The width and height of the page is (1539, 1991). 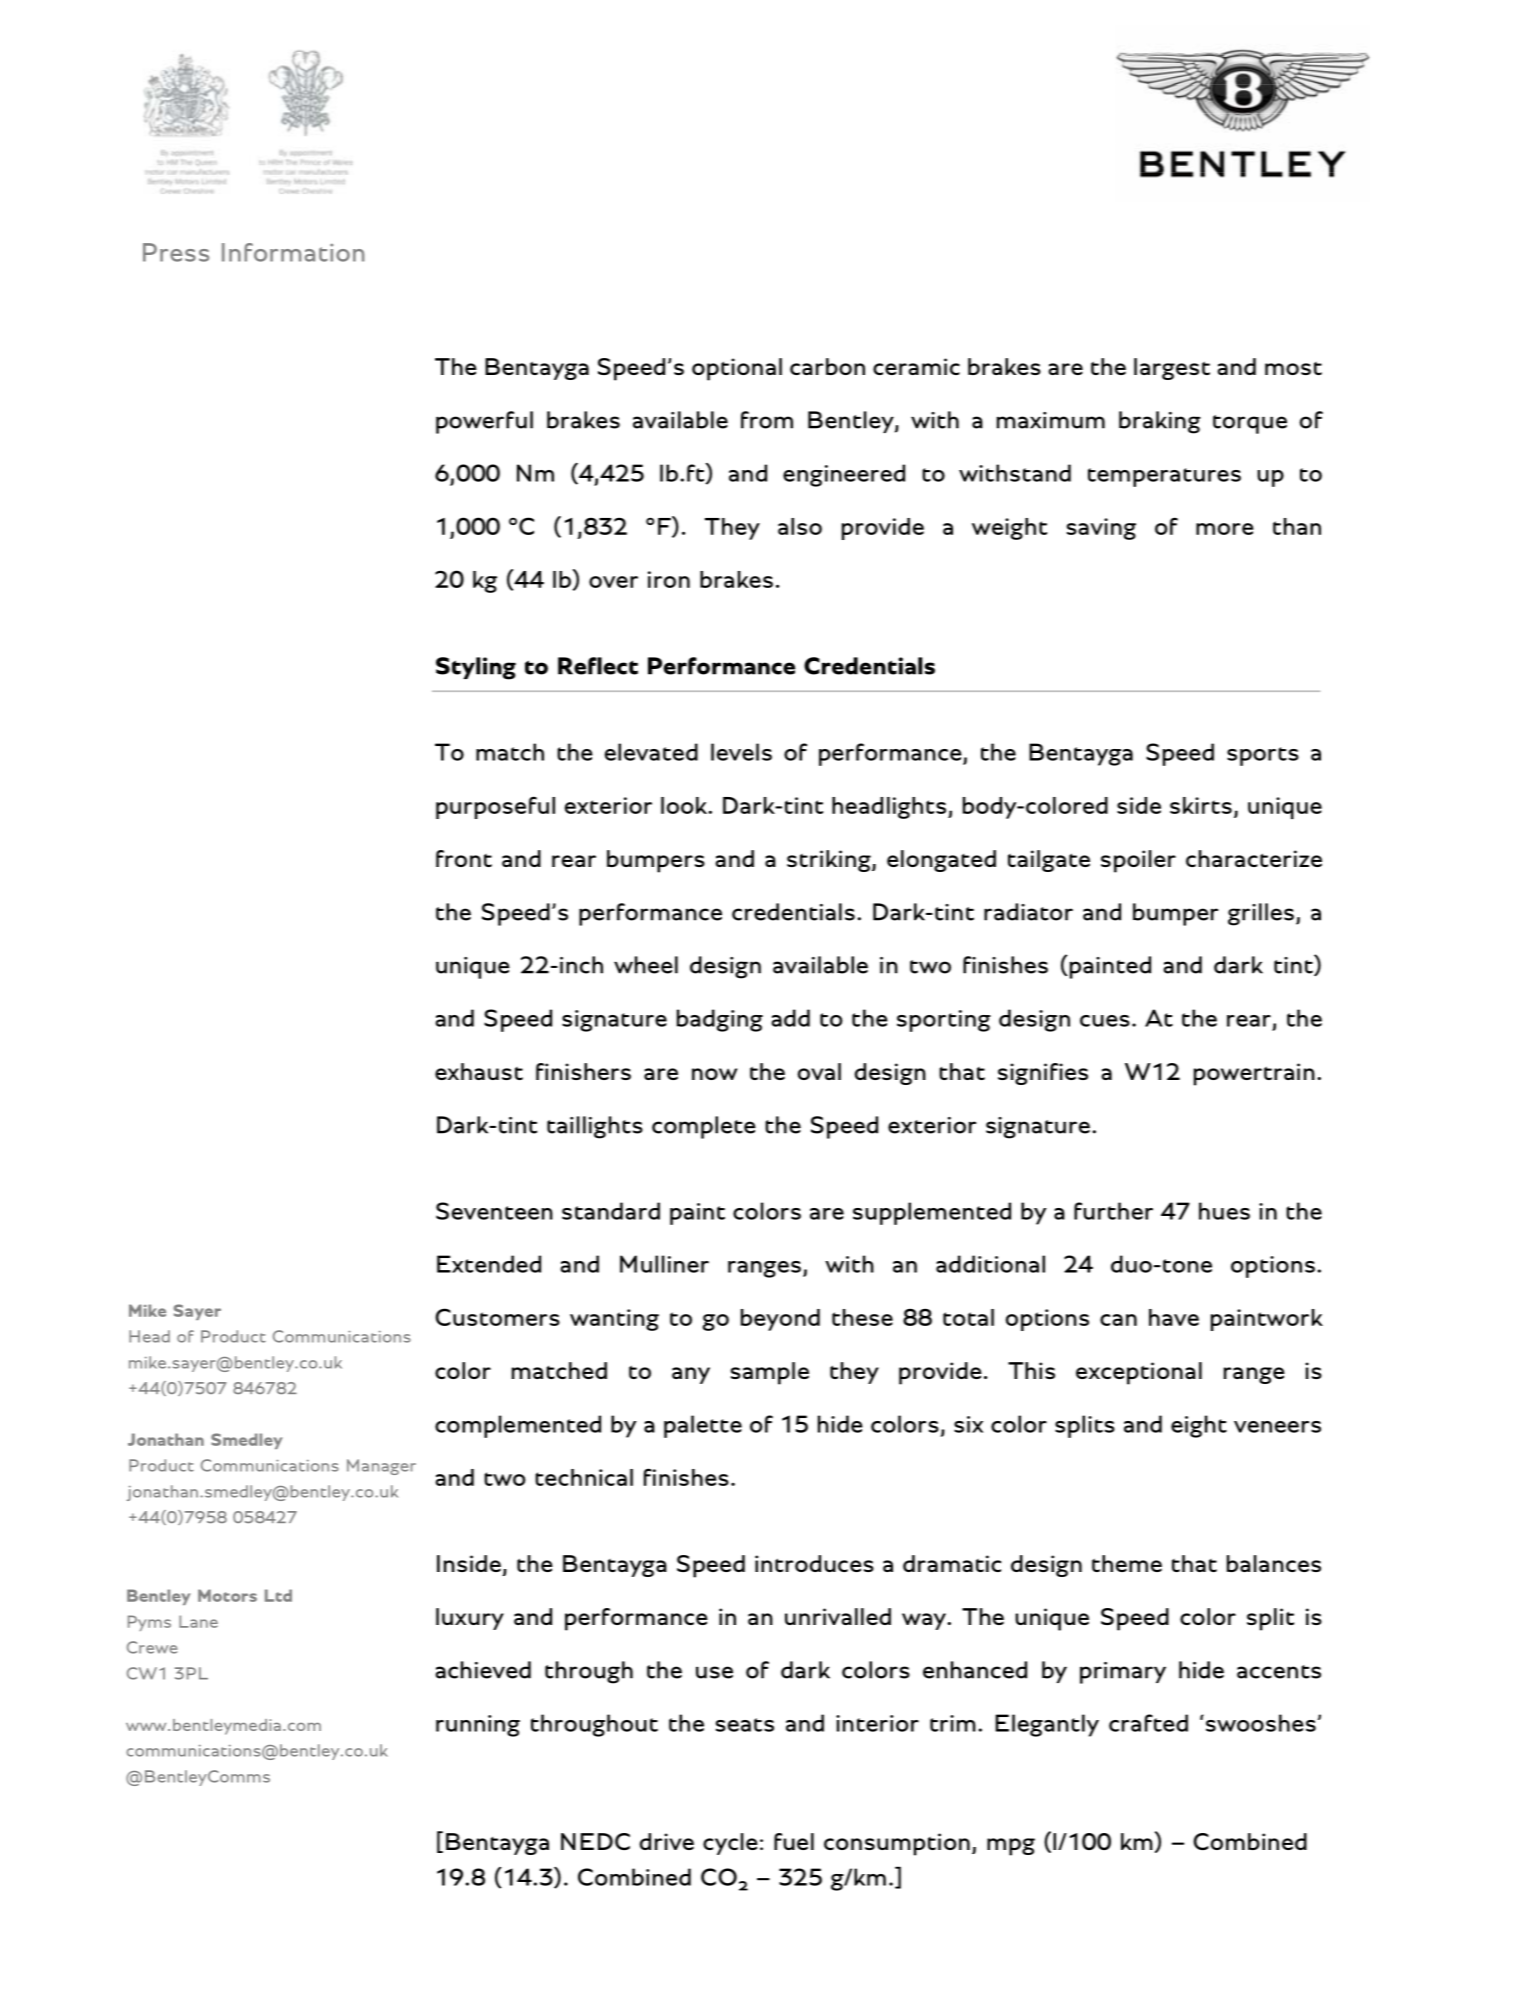 What do you see at coordinates (780, 1320) in the page?
I see `beyond` at bounding box center [780, 1320].
